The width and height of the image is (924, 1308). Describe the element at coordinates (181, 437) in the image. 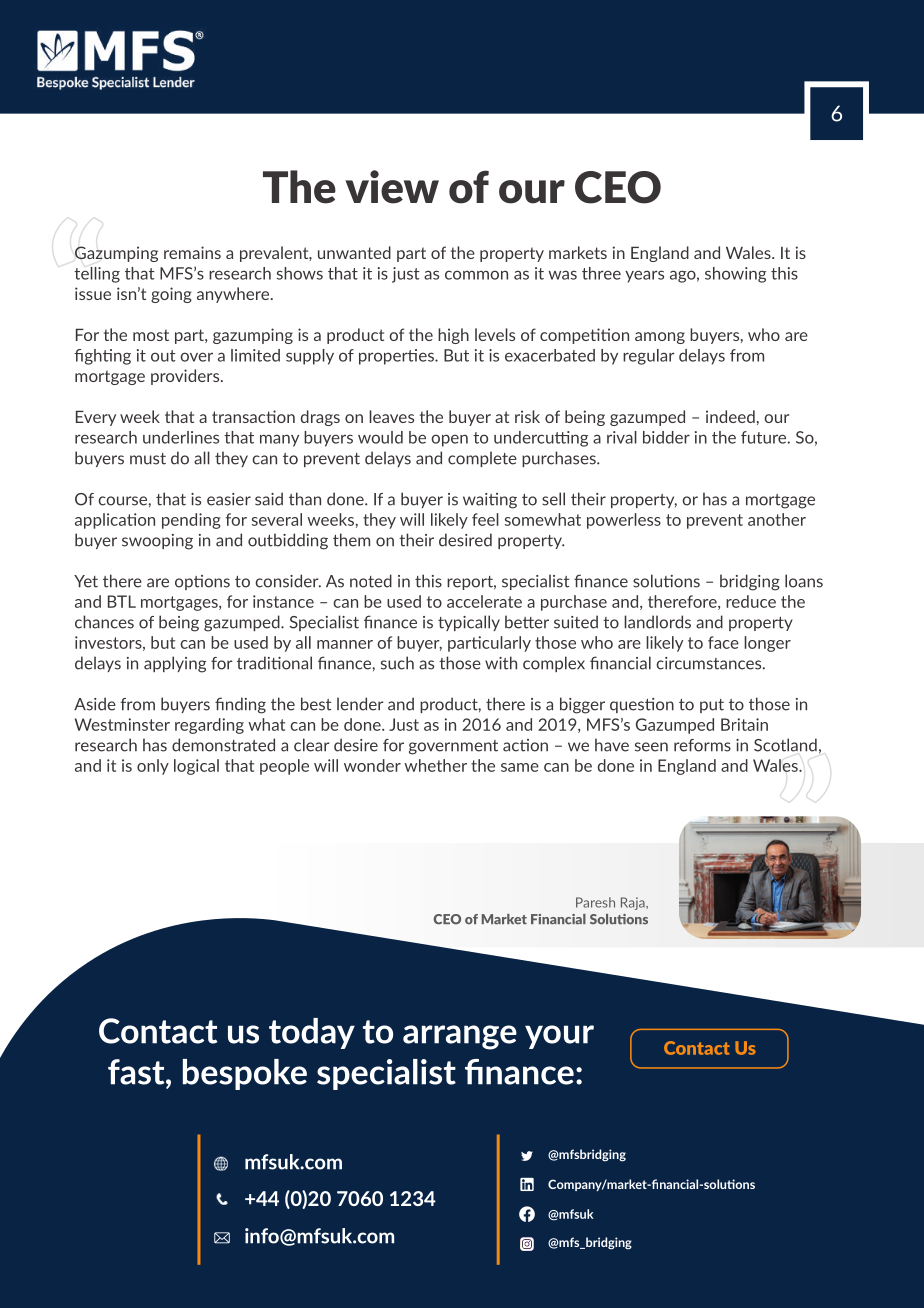

I see `underlines` at that location.
